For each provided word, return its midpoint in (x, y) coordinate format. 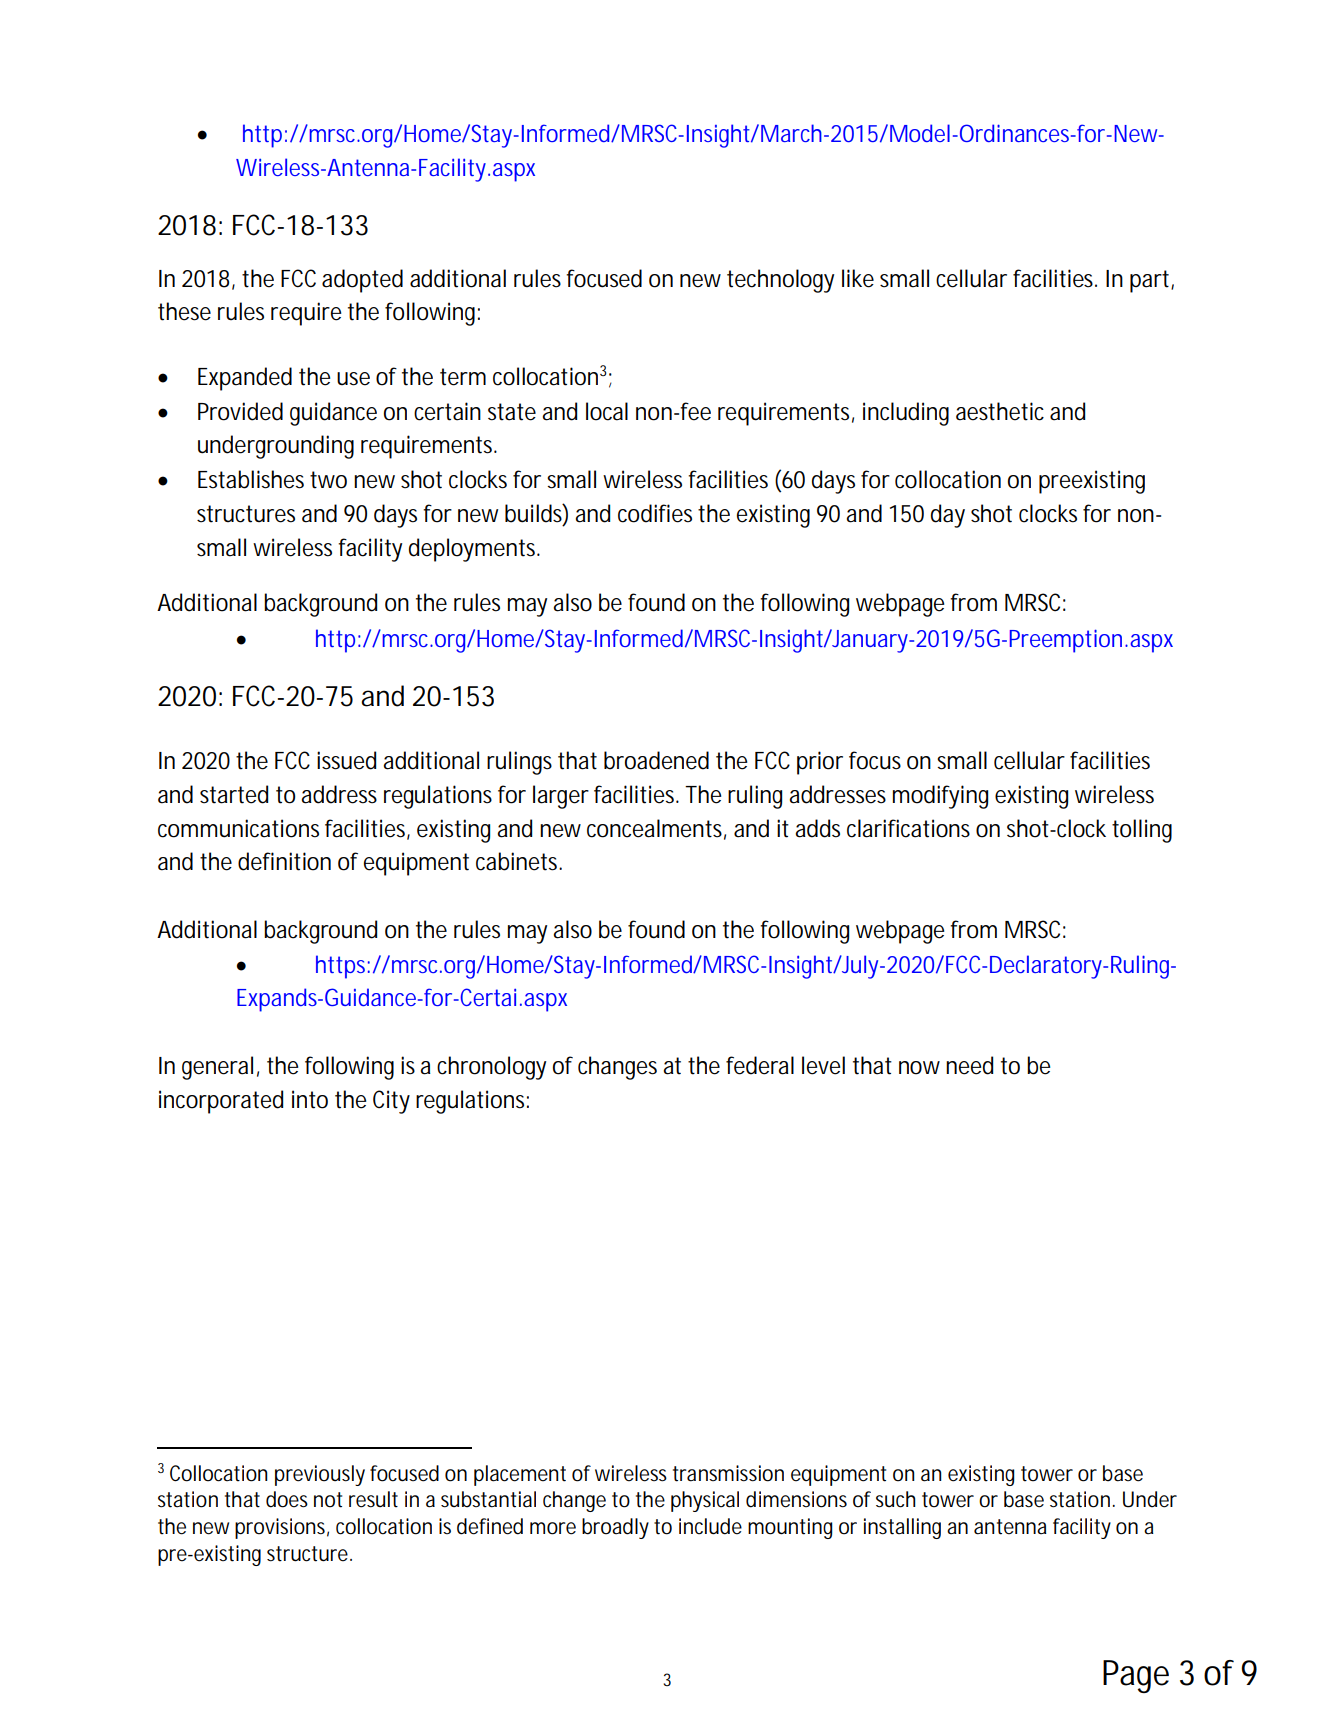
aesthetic (1000, 411)
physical (705, 1501)
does (287, 1499)
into (310, 1099)
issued (346, 760)
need (969, 1065)
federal (760, 1065)
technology (780, 281)
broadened (656, 760)
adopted (362, 281)
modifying (940, 797)
